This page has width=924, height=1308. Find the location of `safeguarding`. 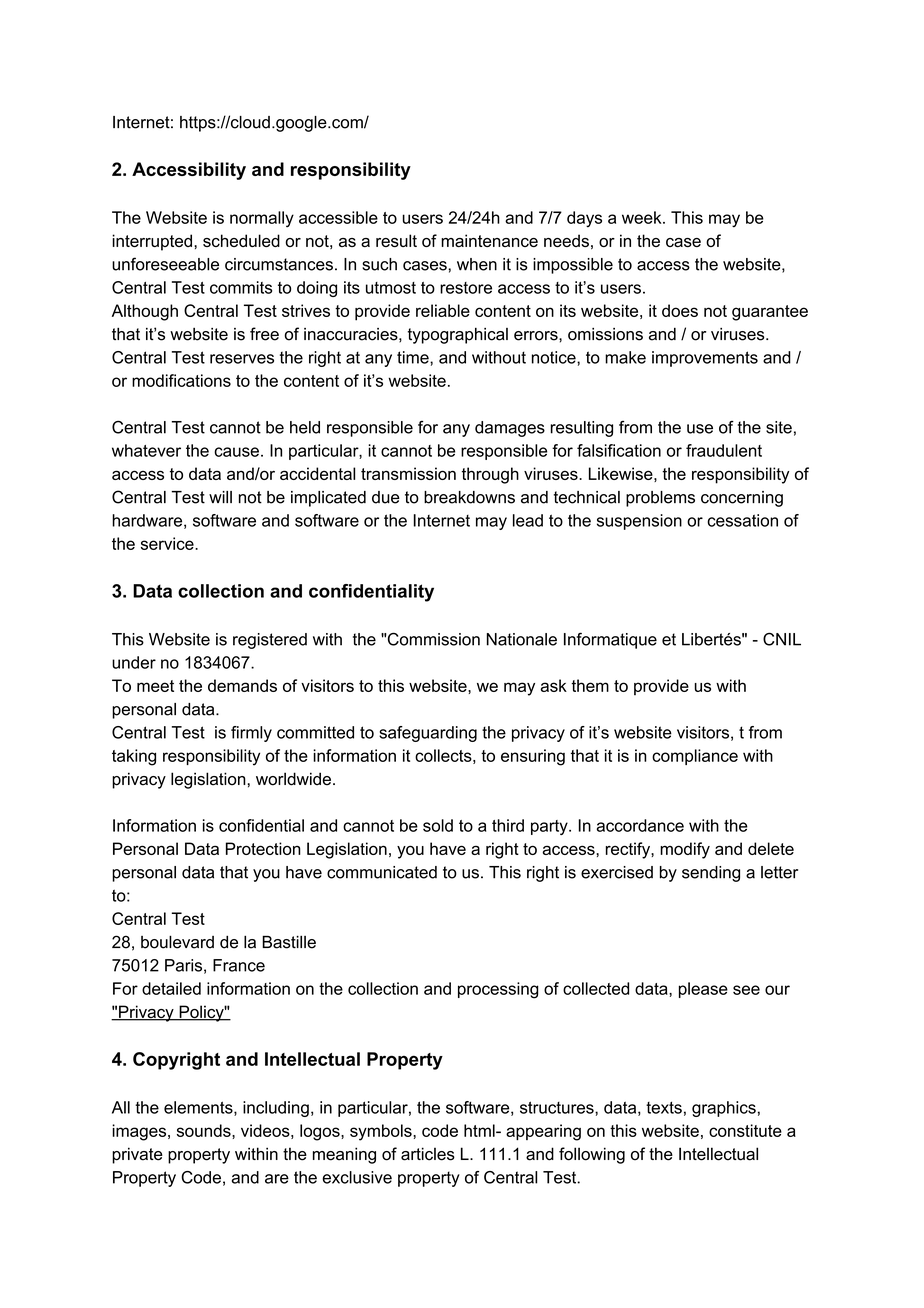

safeguarding is located at coordinates (428, 734).
